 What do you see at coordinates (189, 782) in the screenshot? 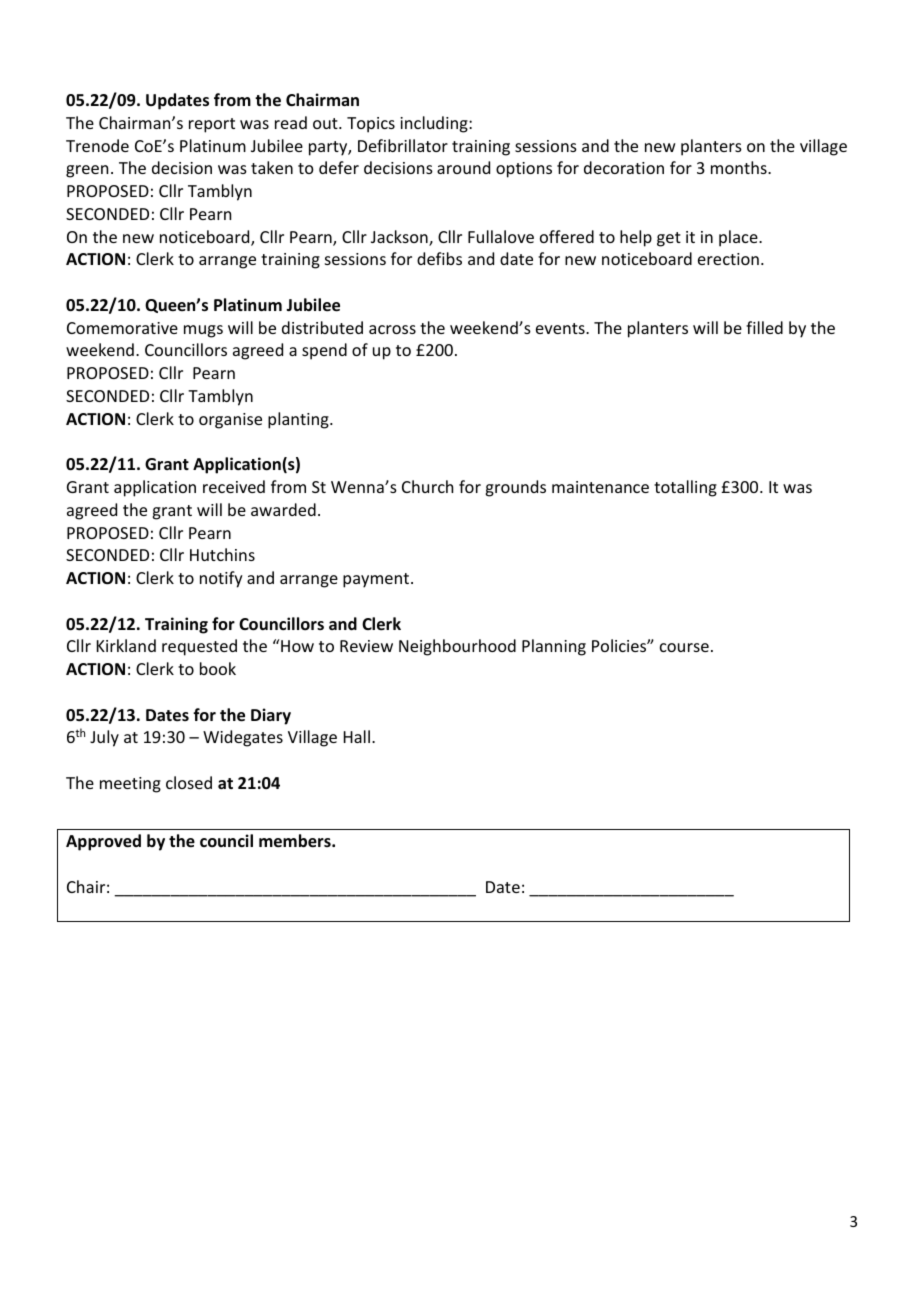
I see `closed` at bounding box center [189, 782].
